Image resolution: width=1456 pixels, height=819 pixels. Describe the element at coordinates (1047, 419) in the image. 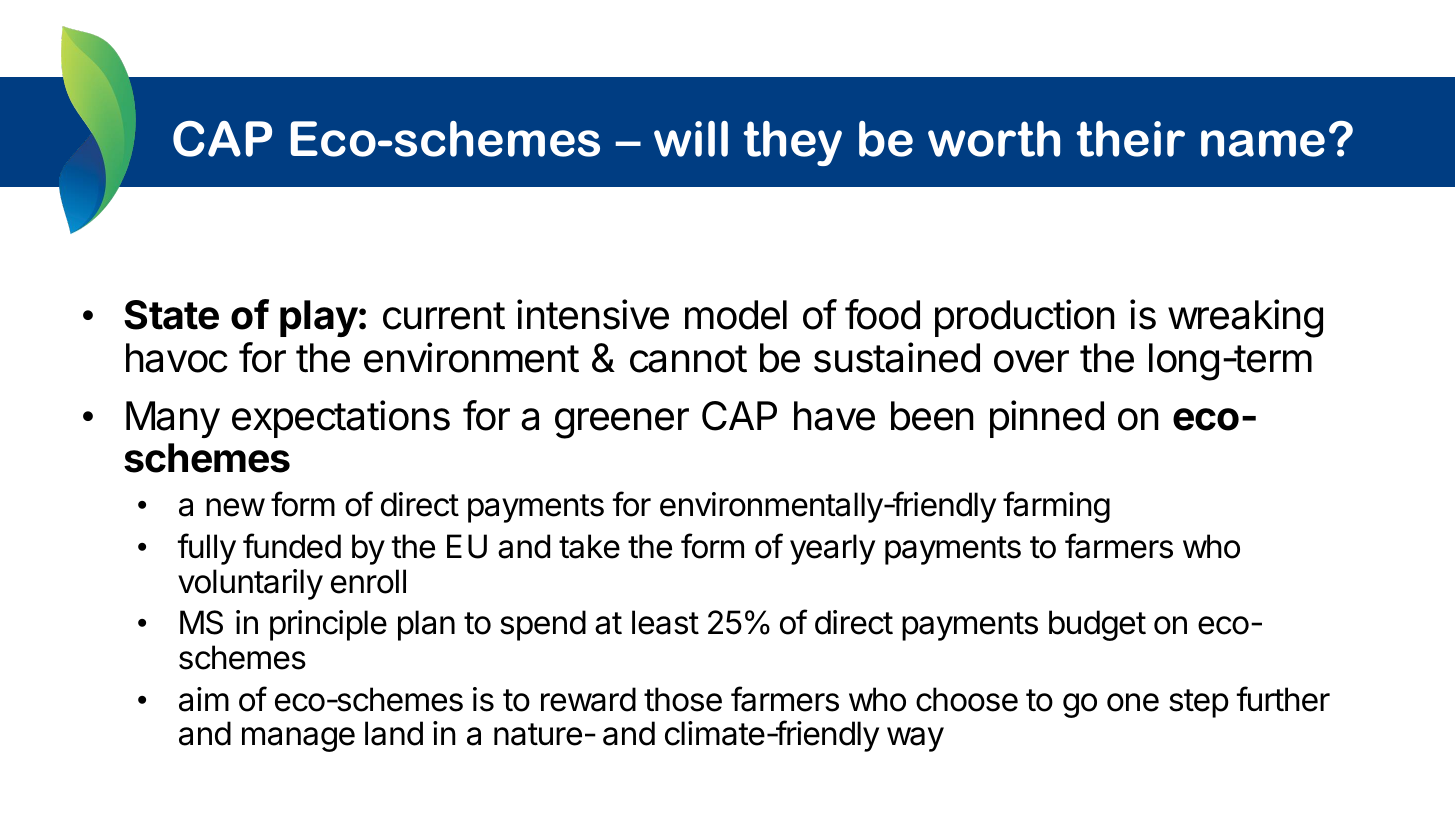

I see `pinned` at that location.
